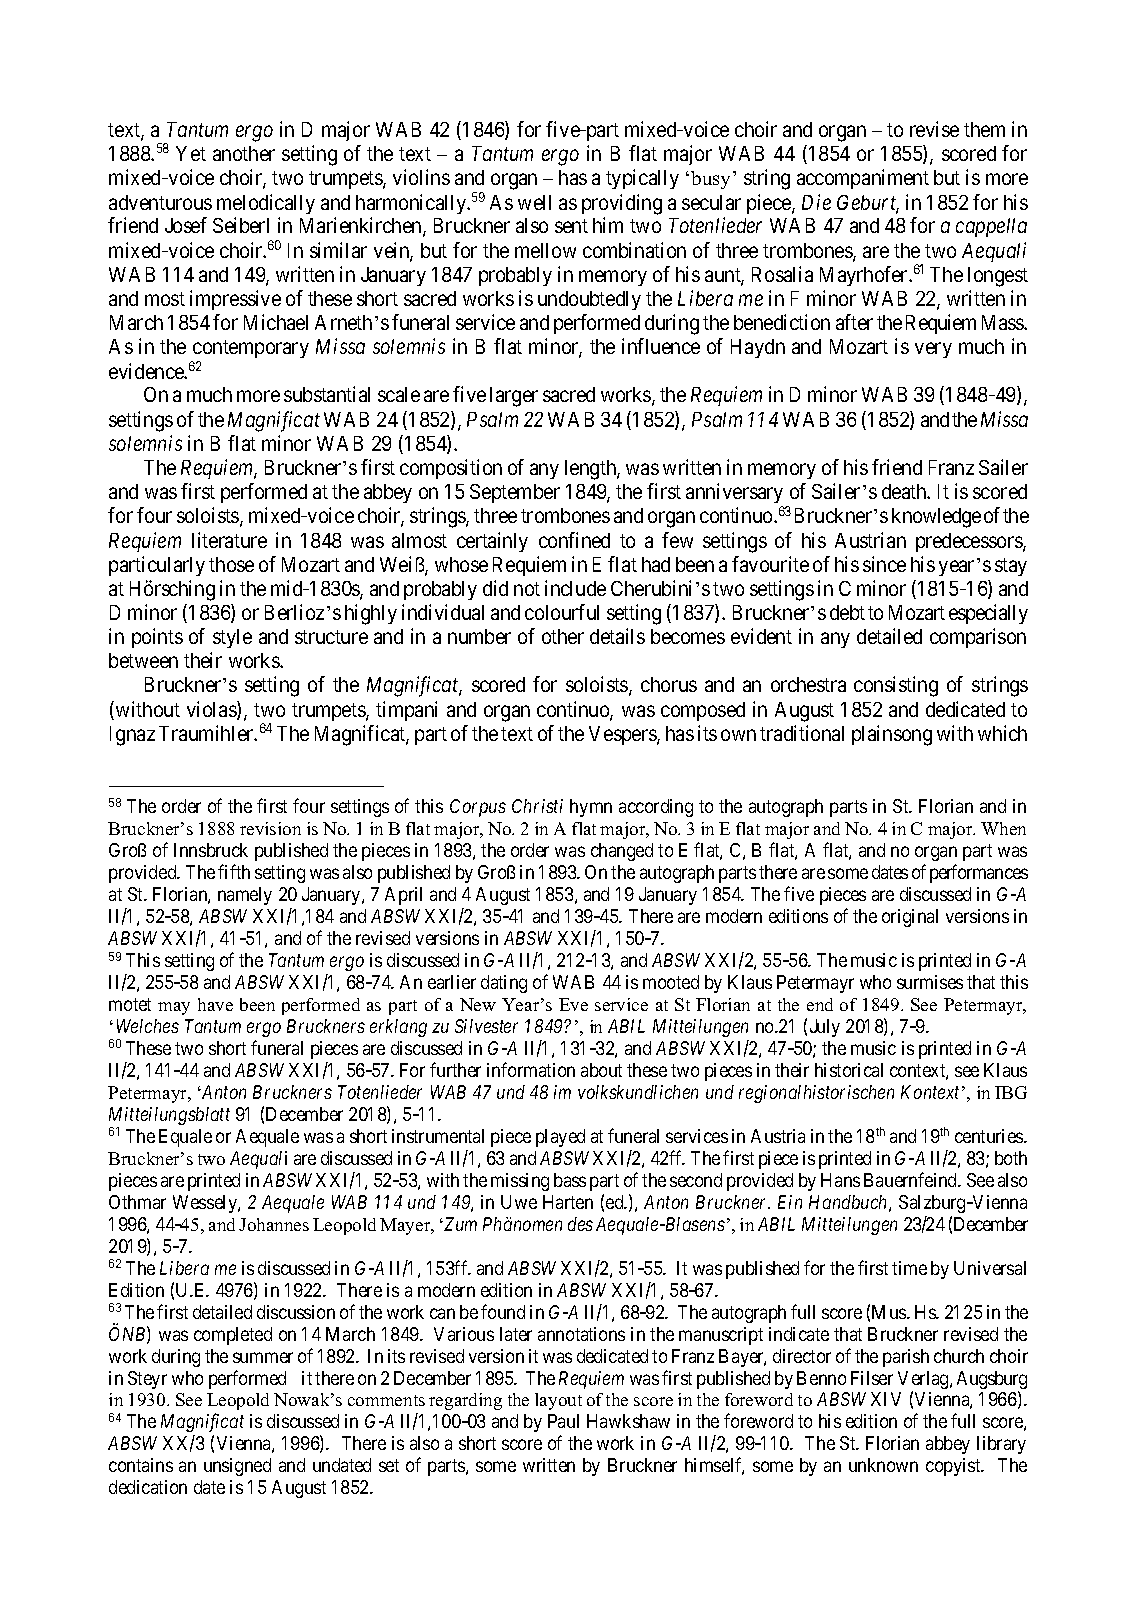 The image size is (1136, 1607). What do you see at coordinates (237, 1467) in the screenshot?
I see `unsigned` at bounding box center [237, 1467].
